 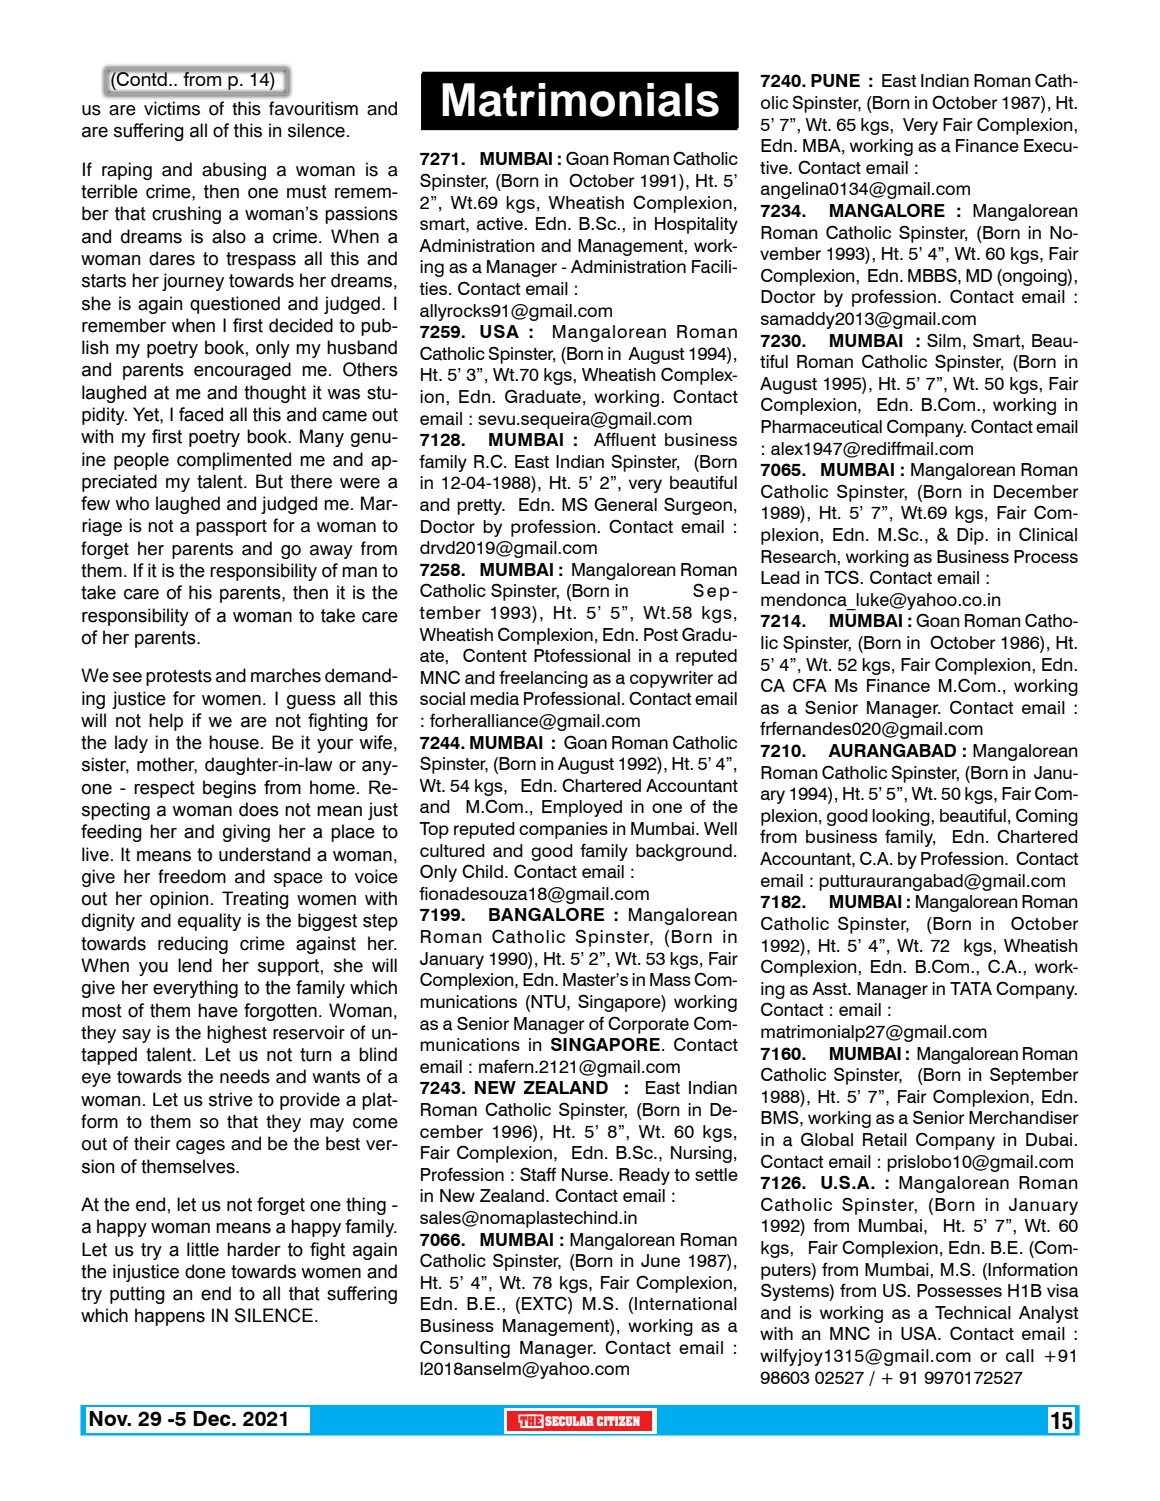 What do you see at coordinates (170, 1317) in the image?
I see `happens` at bounding box center [170, 1317].
